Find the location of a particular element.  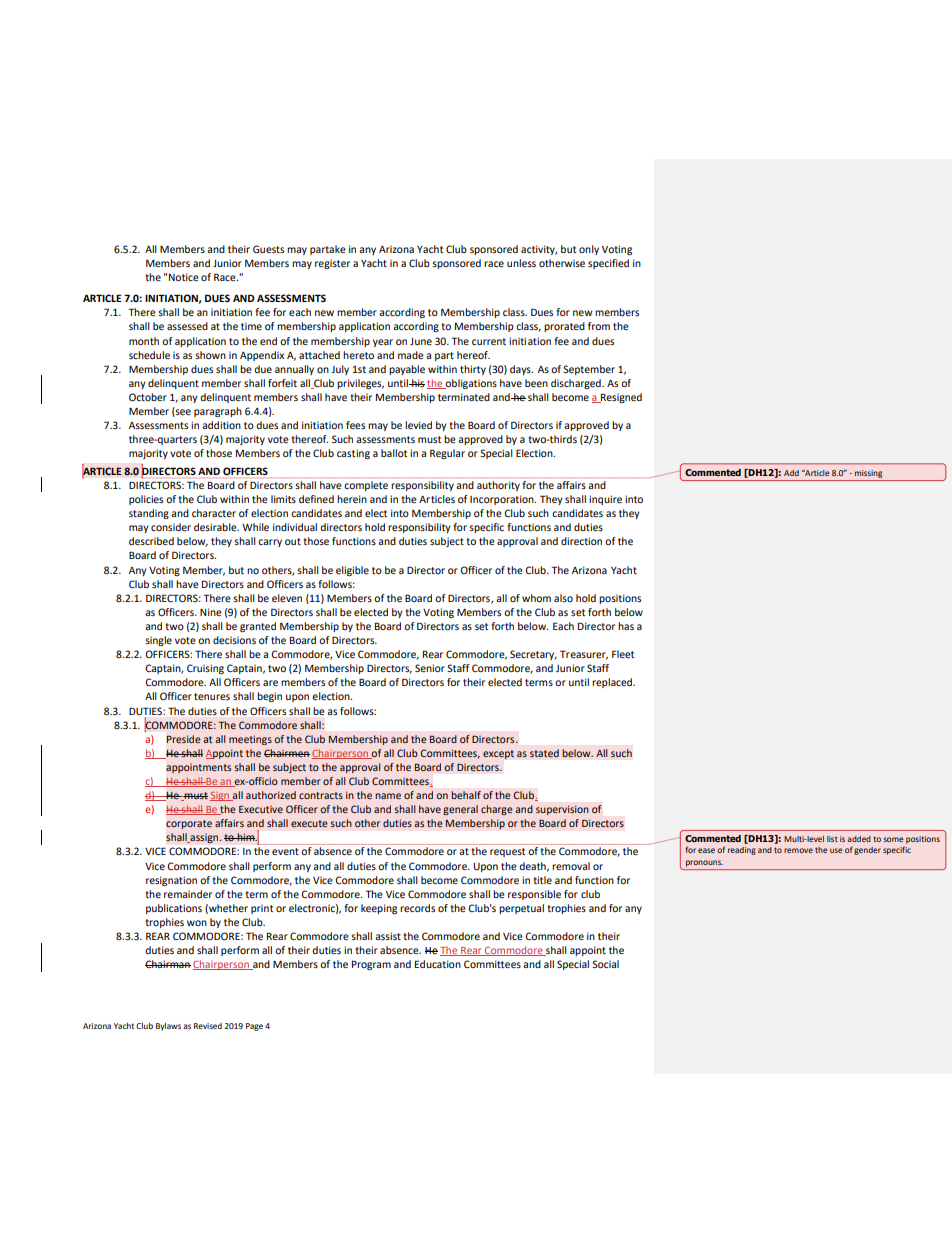

Page is located at coordinates (254, 1027).
